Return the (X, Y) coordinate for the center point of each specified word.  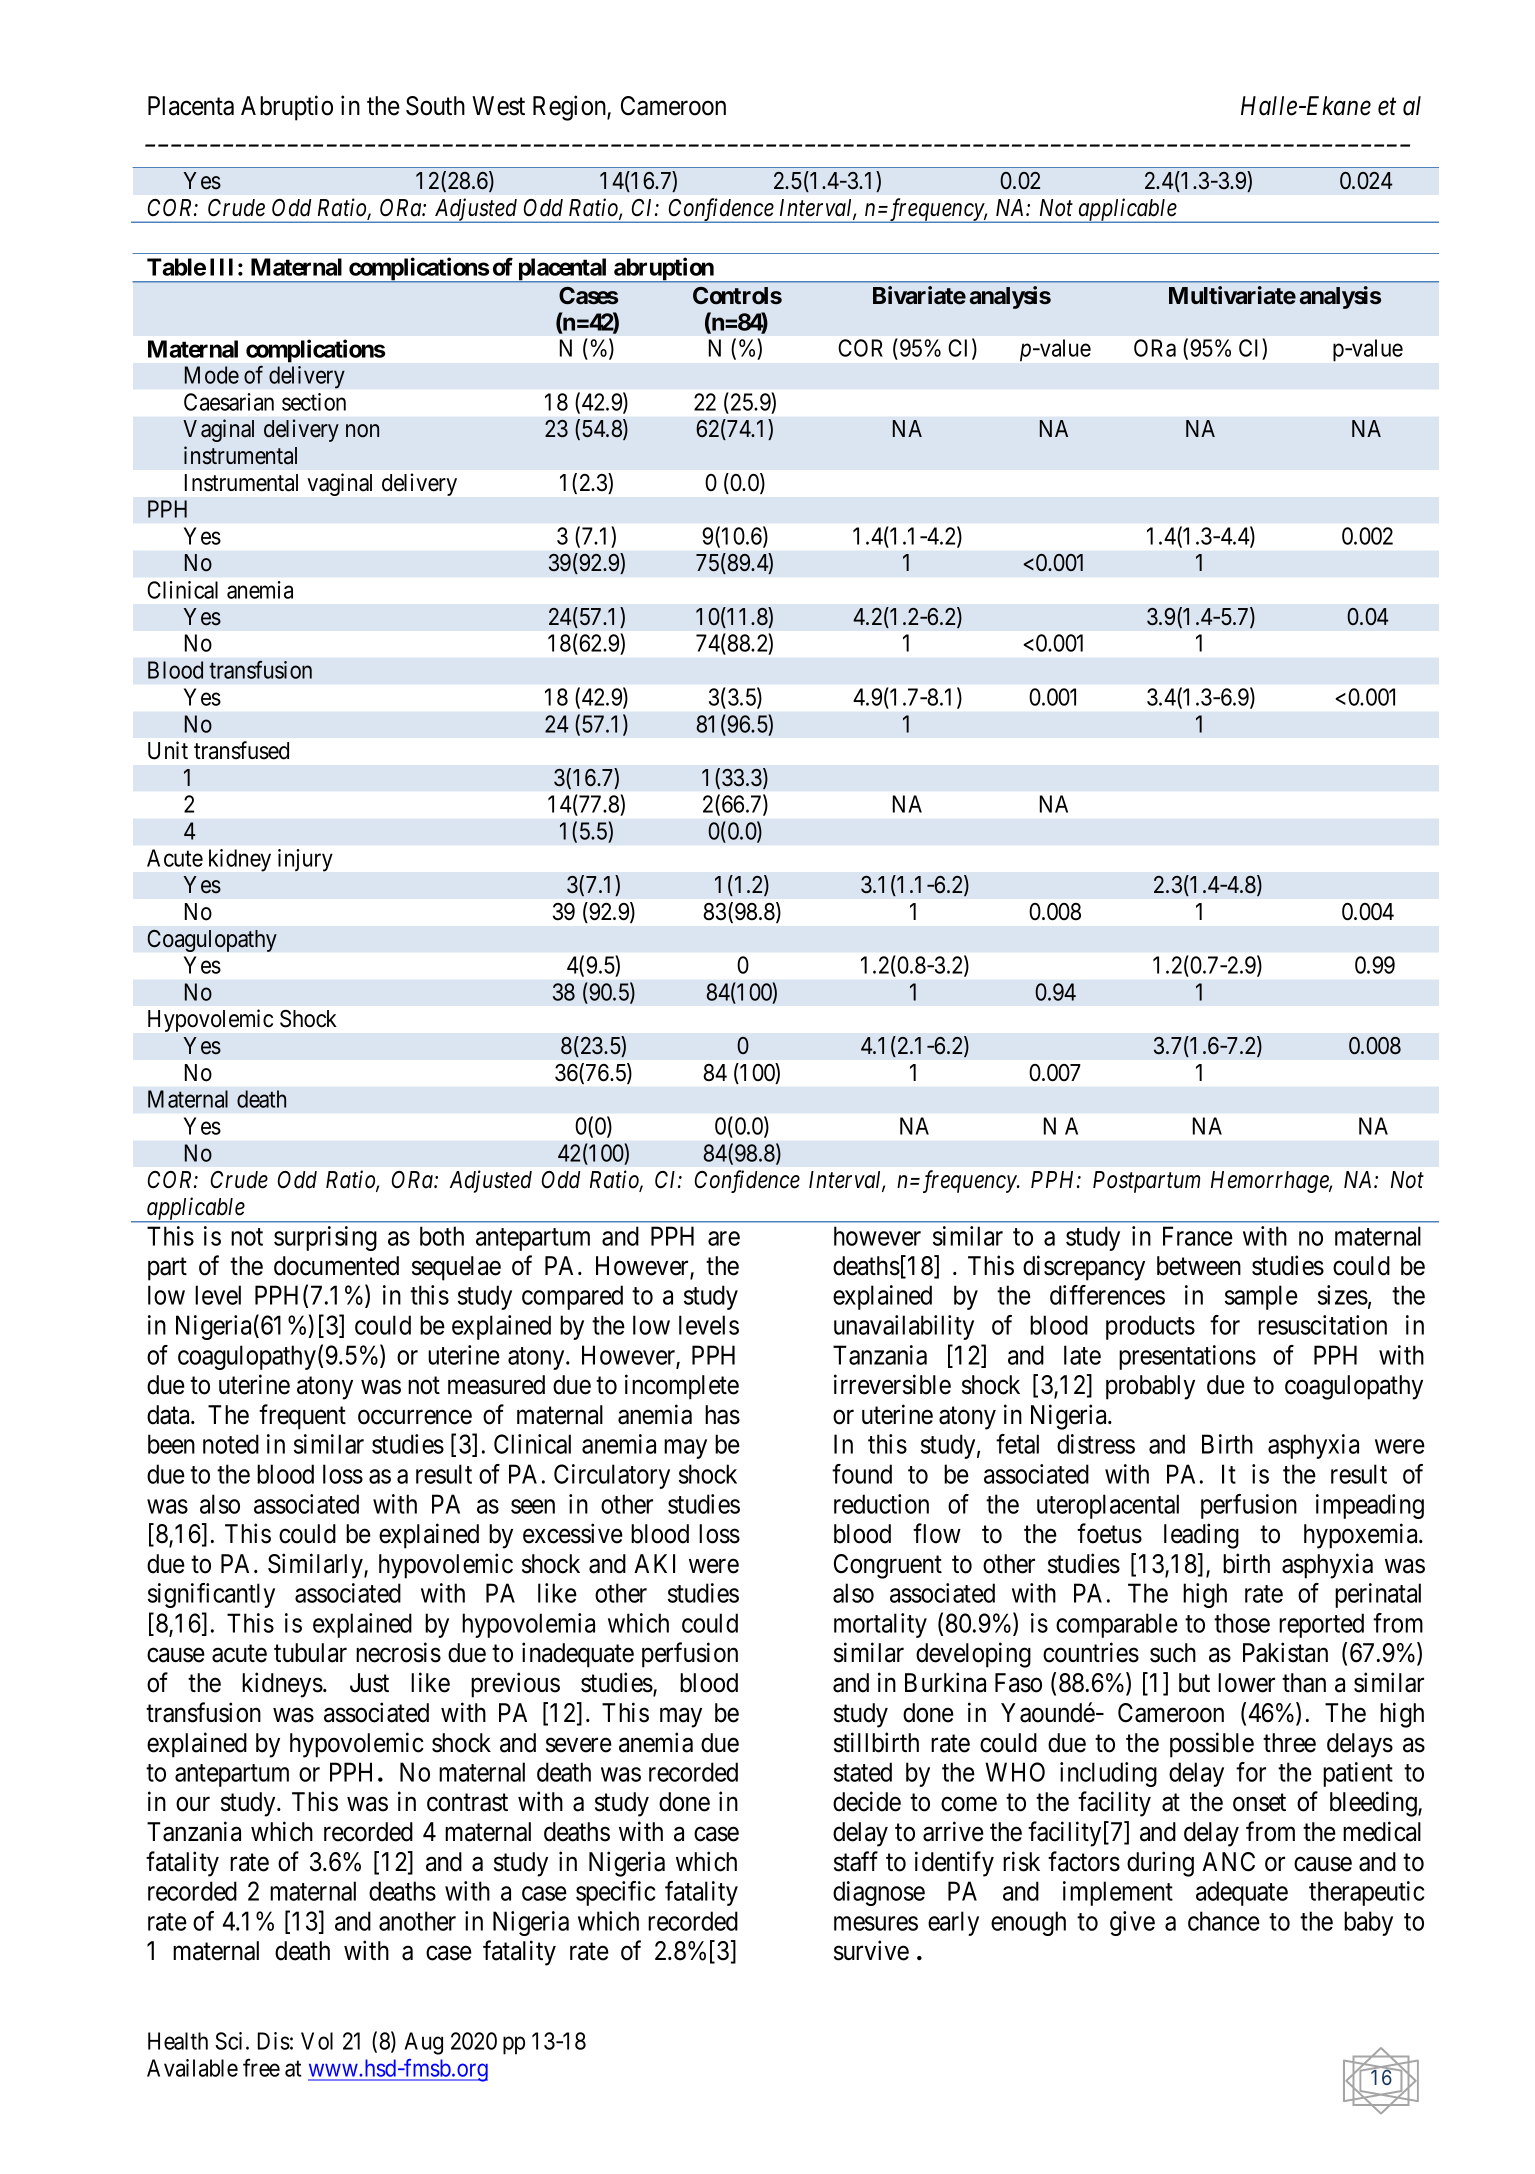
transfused (241, 750)
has (722, 1415)
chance (1224, 1921)
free (261, 2068)
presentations (1187, 1357)
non (362, 431)
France (1198, 1236)
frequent (302, 1417)
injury (305, 860)
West (498, 106)
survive (871, 1950)
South (435, 106)
